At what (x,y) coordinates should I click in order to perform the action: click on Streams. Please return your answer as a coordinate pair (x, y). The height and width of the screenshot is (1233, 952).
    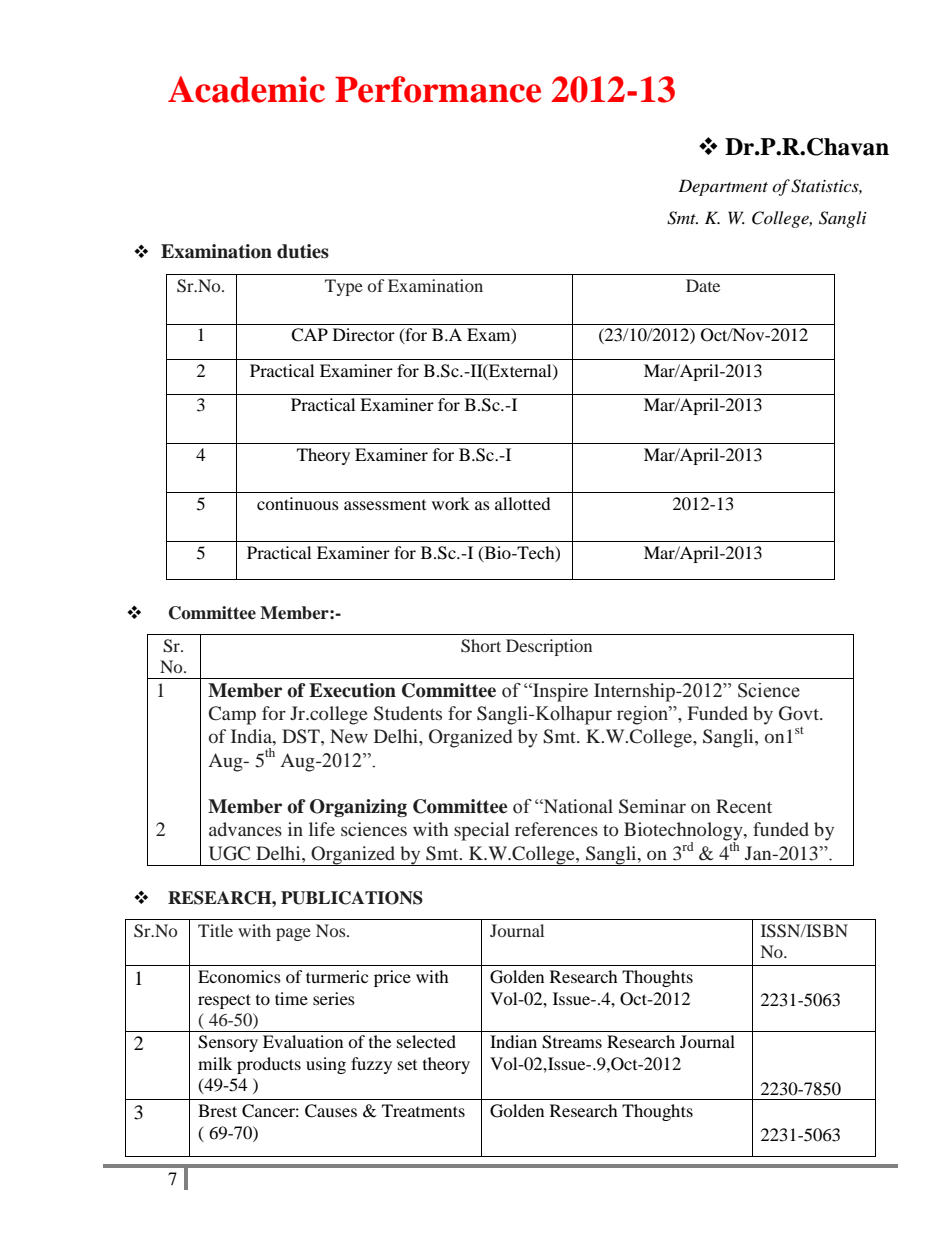
    Looking at the image, I should click on (572, 1042).
